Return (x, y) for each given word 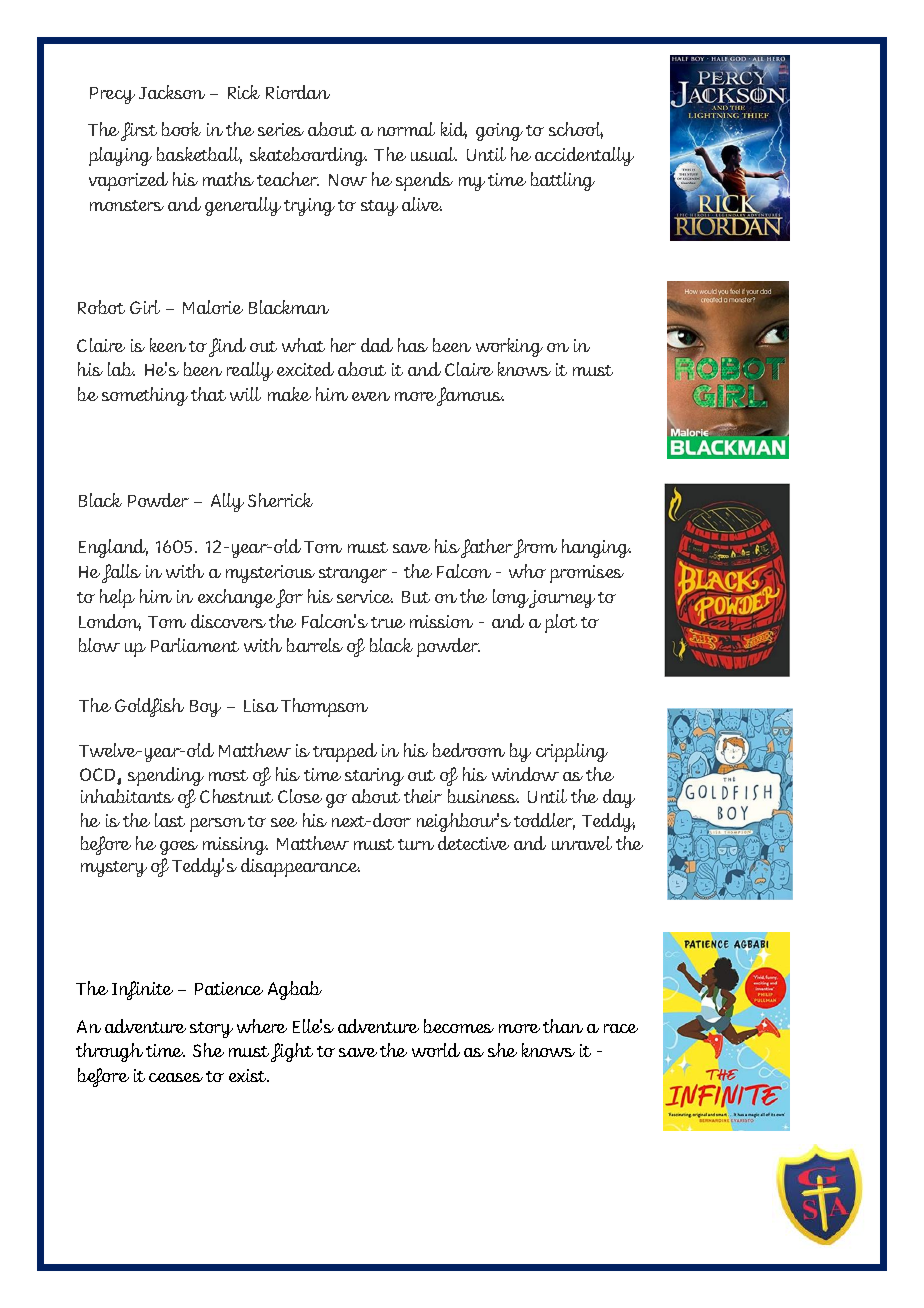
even (371, 396)
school (576, 130)
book (181, 129)
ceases (176, 1077)
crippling (572, 752)
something (145, 396)
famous (470, 396)
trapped (345, 752)
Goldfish (149, 707)
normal (406, 129)
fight (292, 1052)
